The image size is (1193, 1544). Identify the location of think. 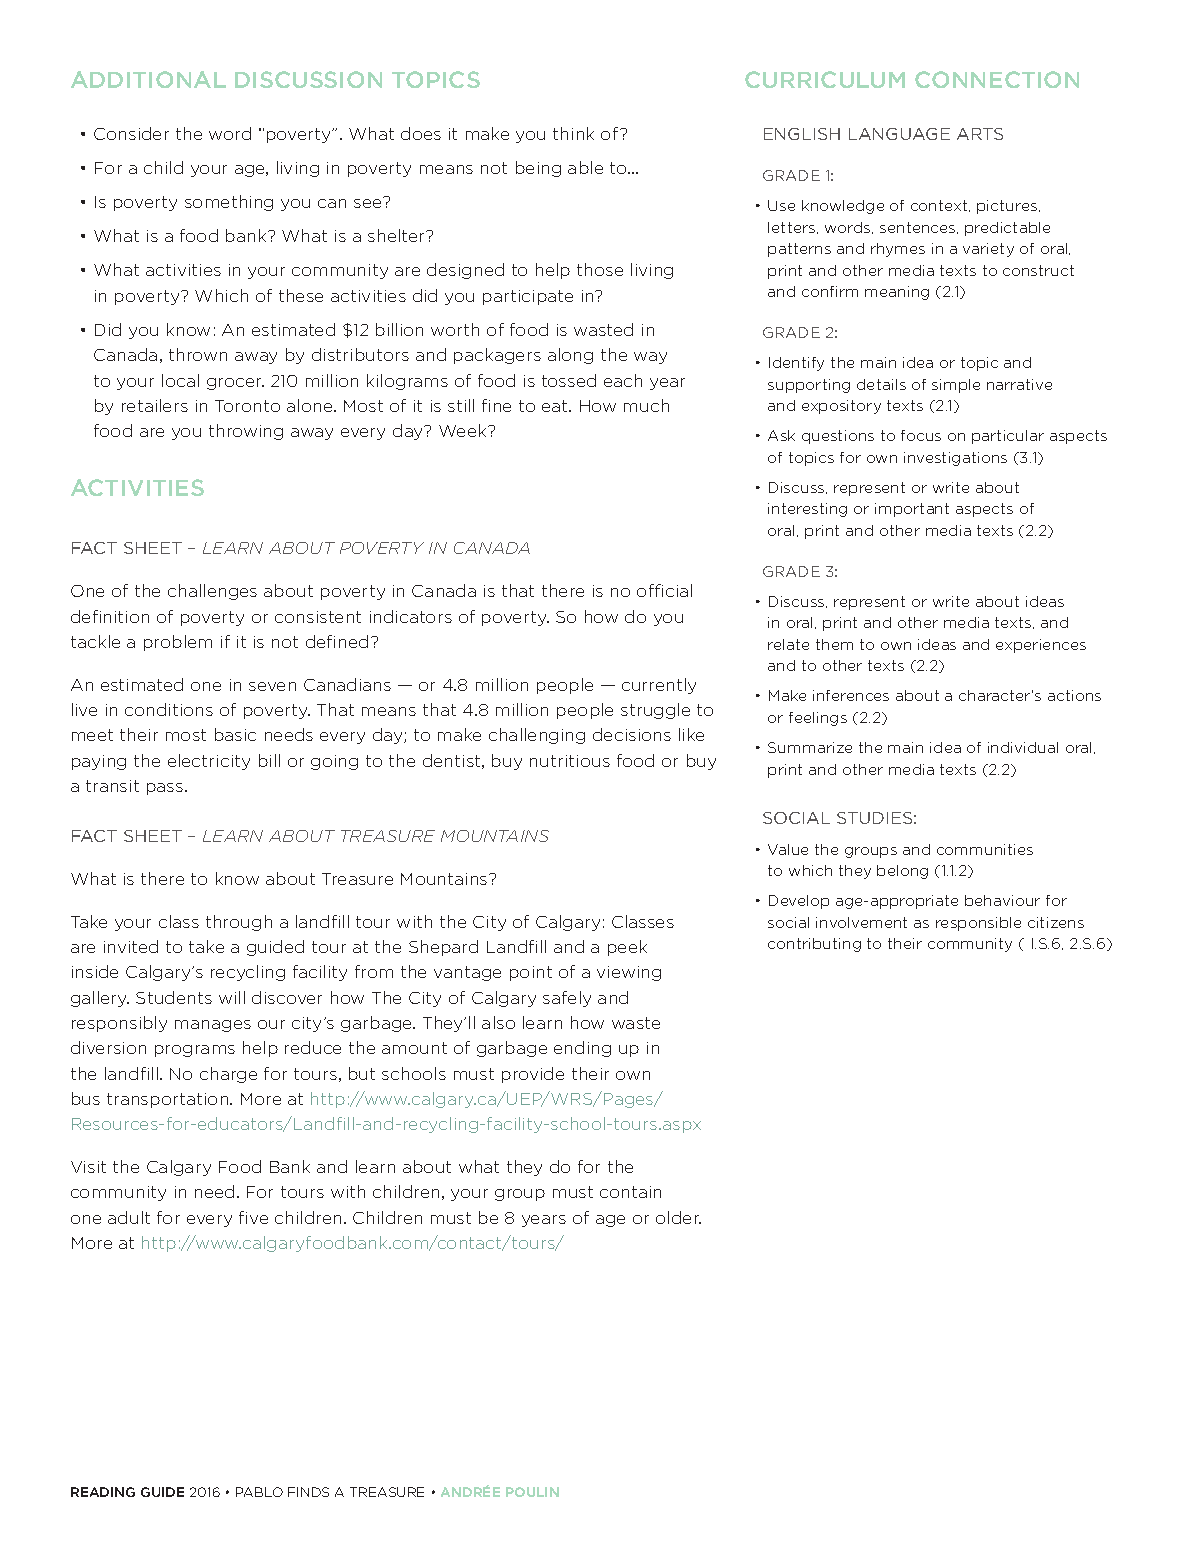
(573, 133).
